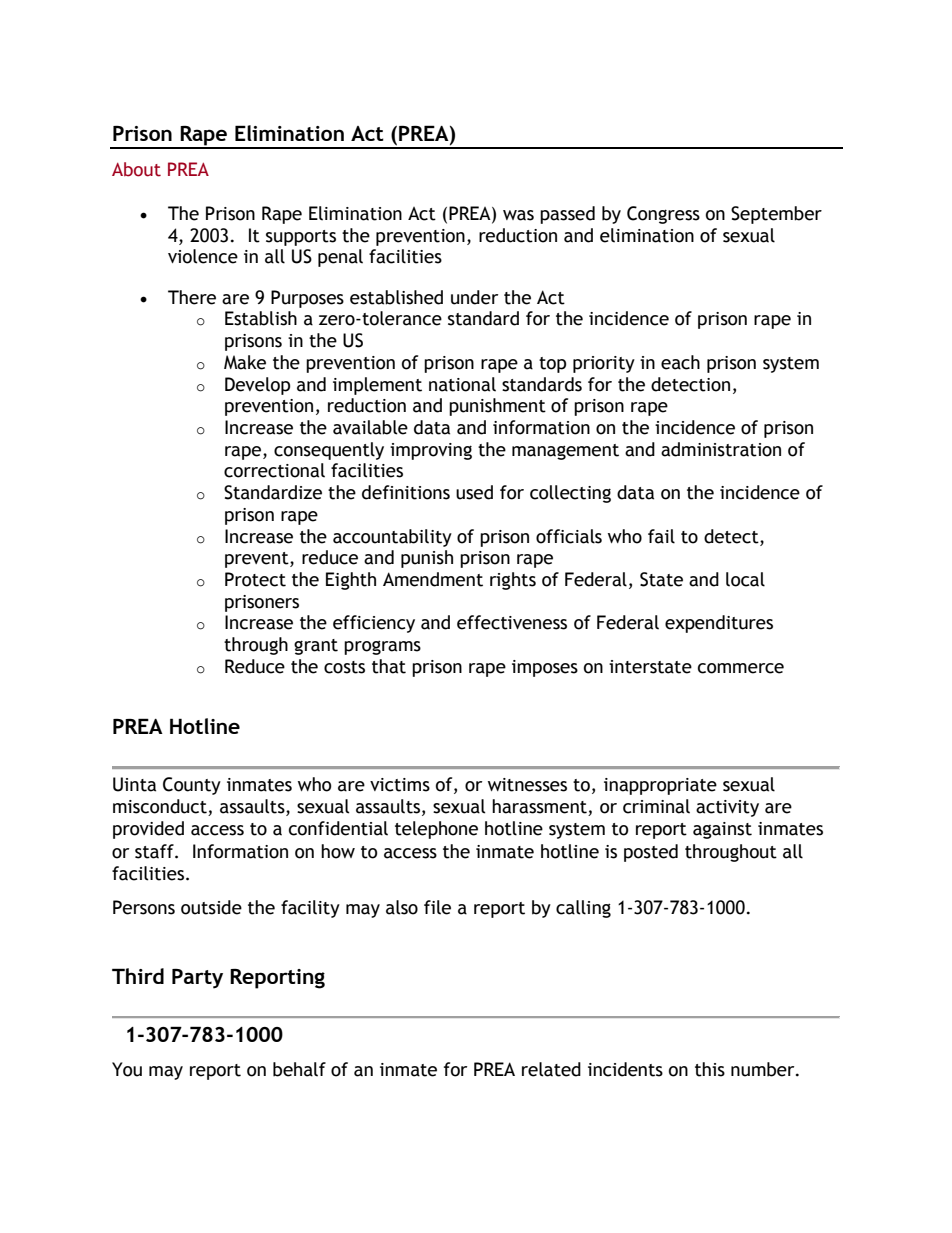 The image size is (952, 1233). Describe the element at coordinates (663, 215) in the document. I see `Congress` at that location.
